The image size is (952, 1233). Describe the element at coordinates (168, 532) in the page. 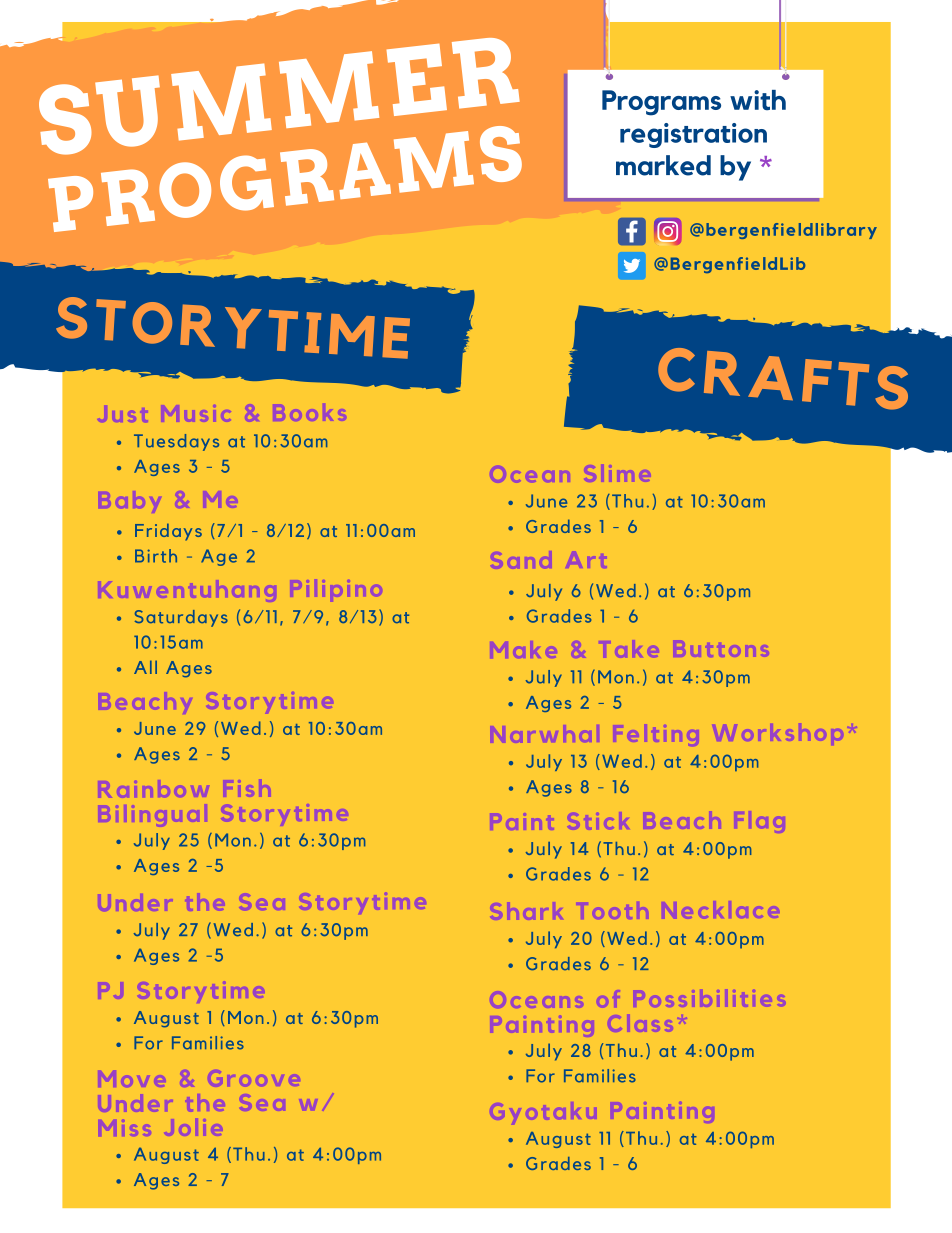

I see `Fridays` at that location.
